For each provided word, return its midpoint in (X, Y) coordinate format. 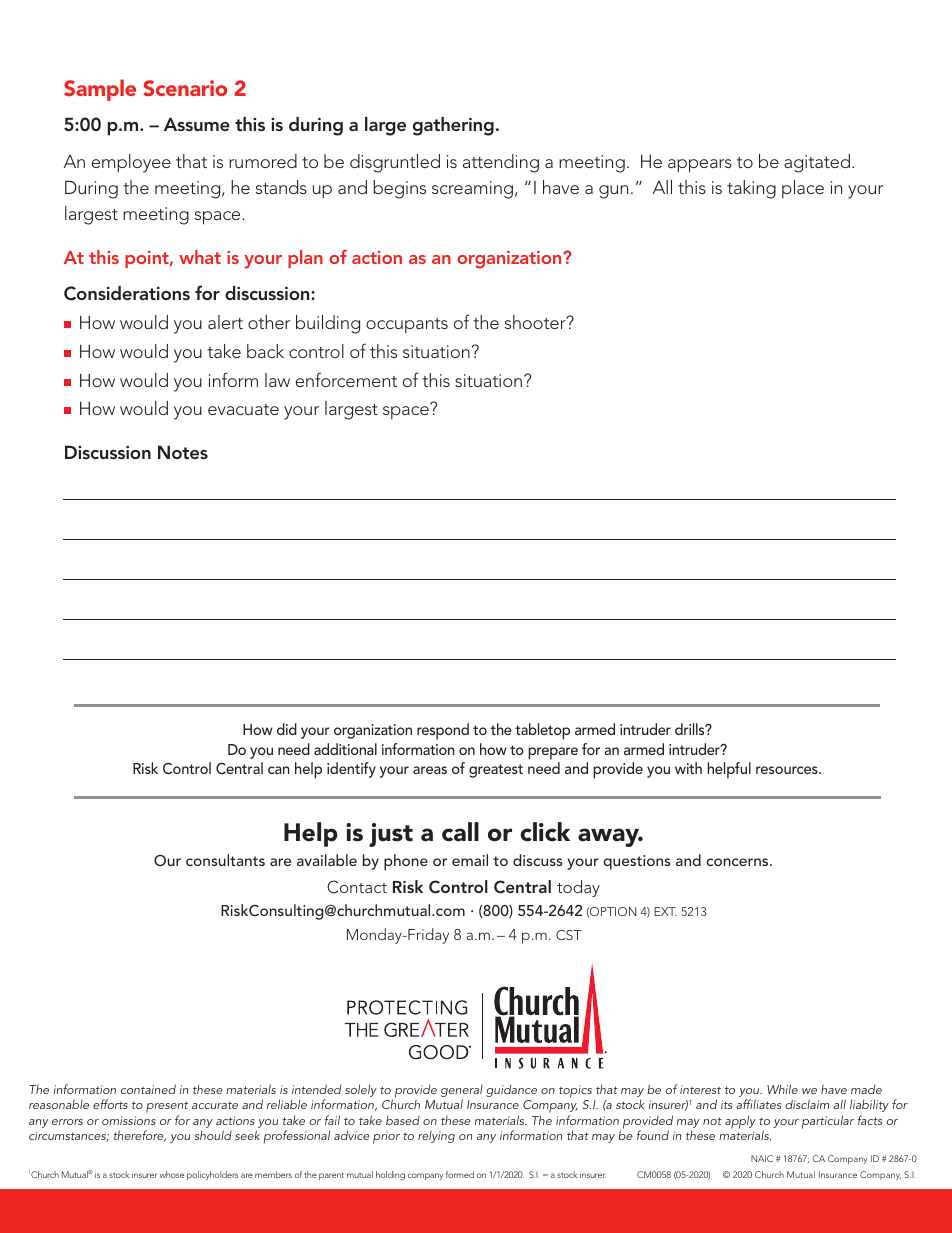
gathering (453, 126)
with (688, 768)
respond (443, 731)
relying (436, 1137)
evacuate (243, 409)
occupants (407, 325)
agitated (817, 163)
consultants (225, 860)
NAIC (762, 1158)
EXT (665, 911)
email (470, 860)
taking (751, 189)
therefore (139, 1136)
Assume (197, 124)
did (287, 729)
